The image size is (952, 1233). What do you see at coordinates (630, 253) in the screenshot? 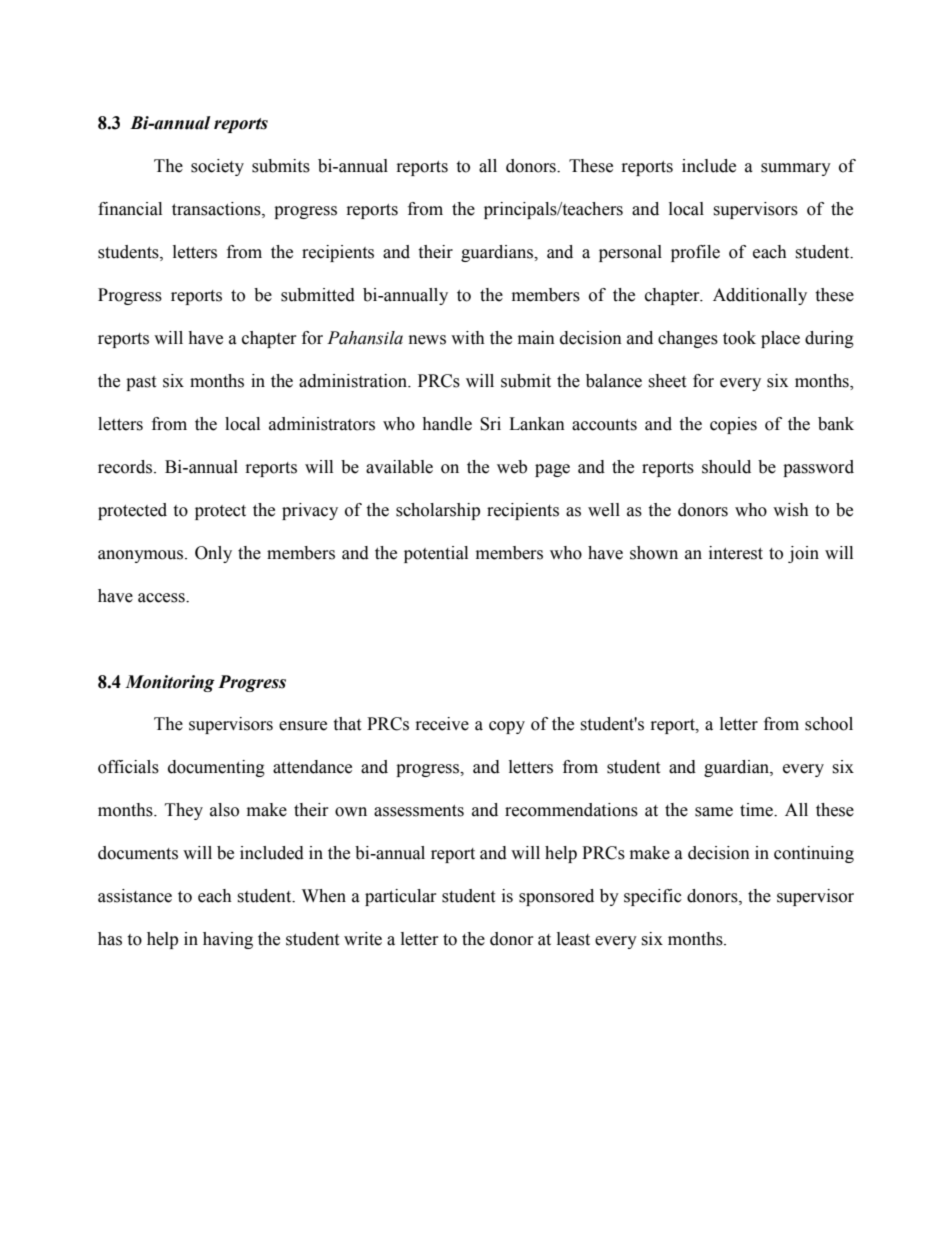
I see `personal` at bounding box center [630, 253].
